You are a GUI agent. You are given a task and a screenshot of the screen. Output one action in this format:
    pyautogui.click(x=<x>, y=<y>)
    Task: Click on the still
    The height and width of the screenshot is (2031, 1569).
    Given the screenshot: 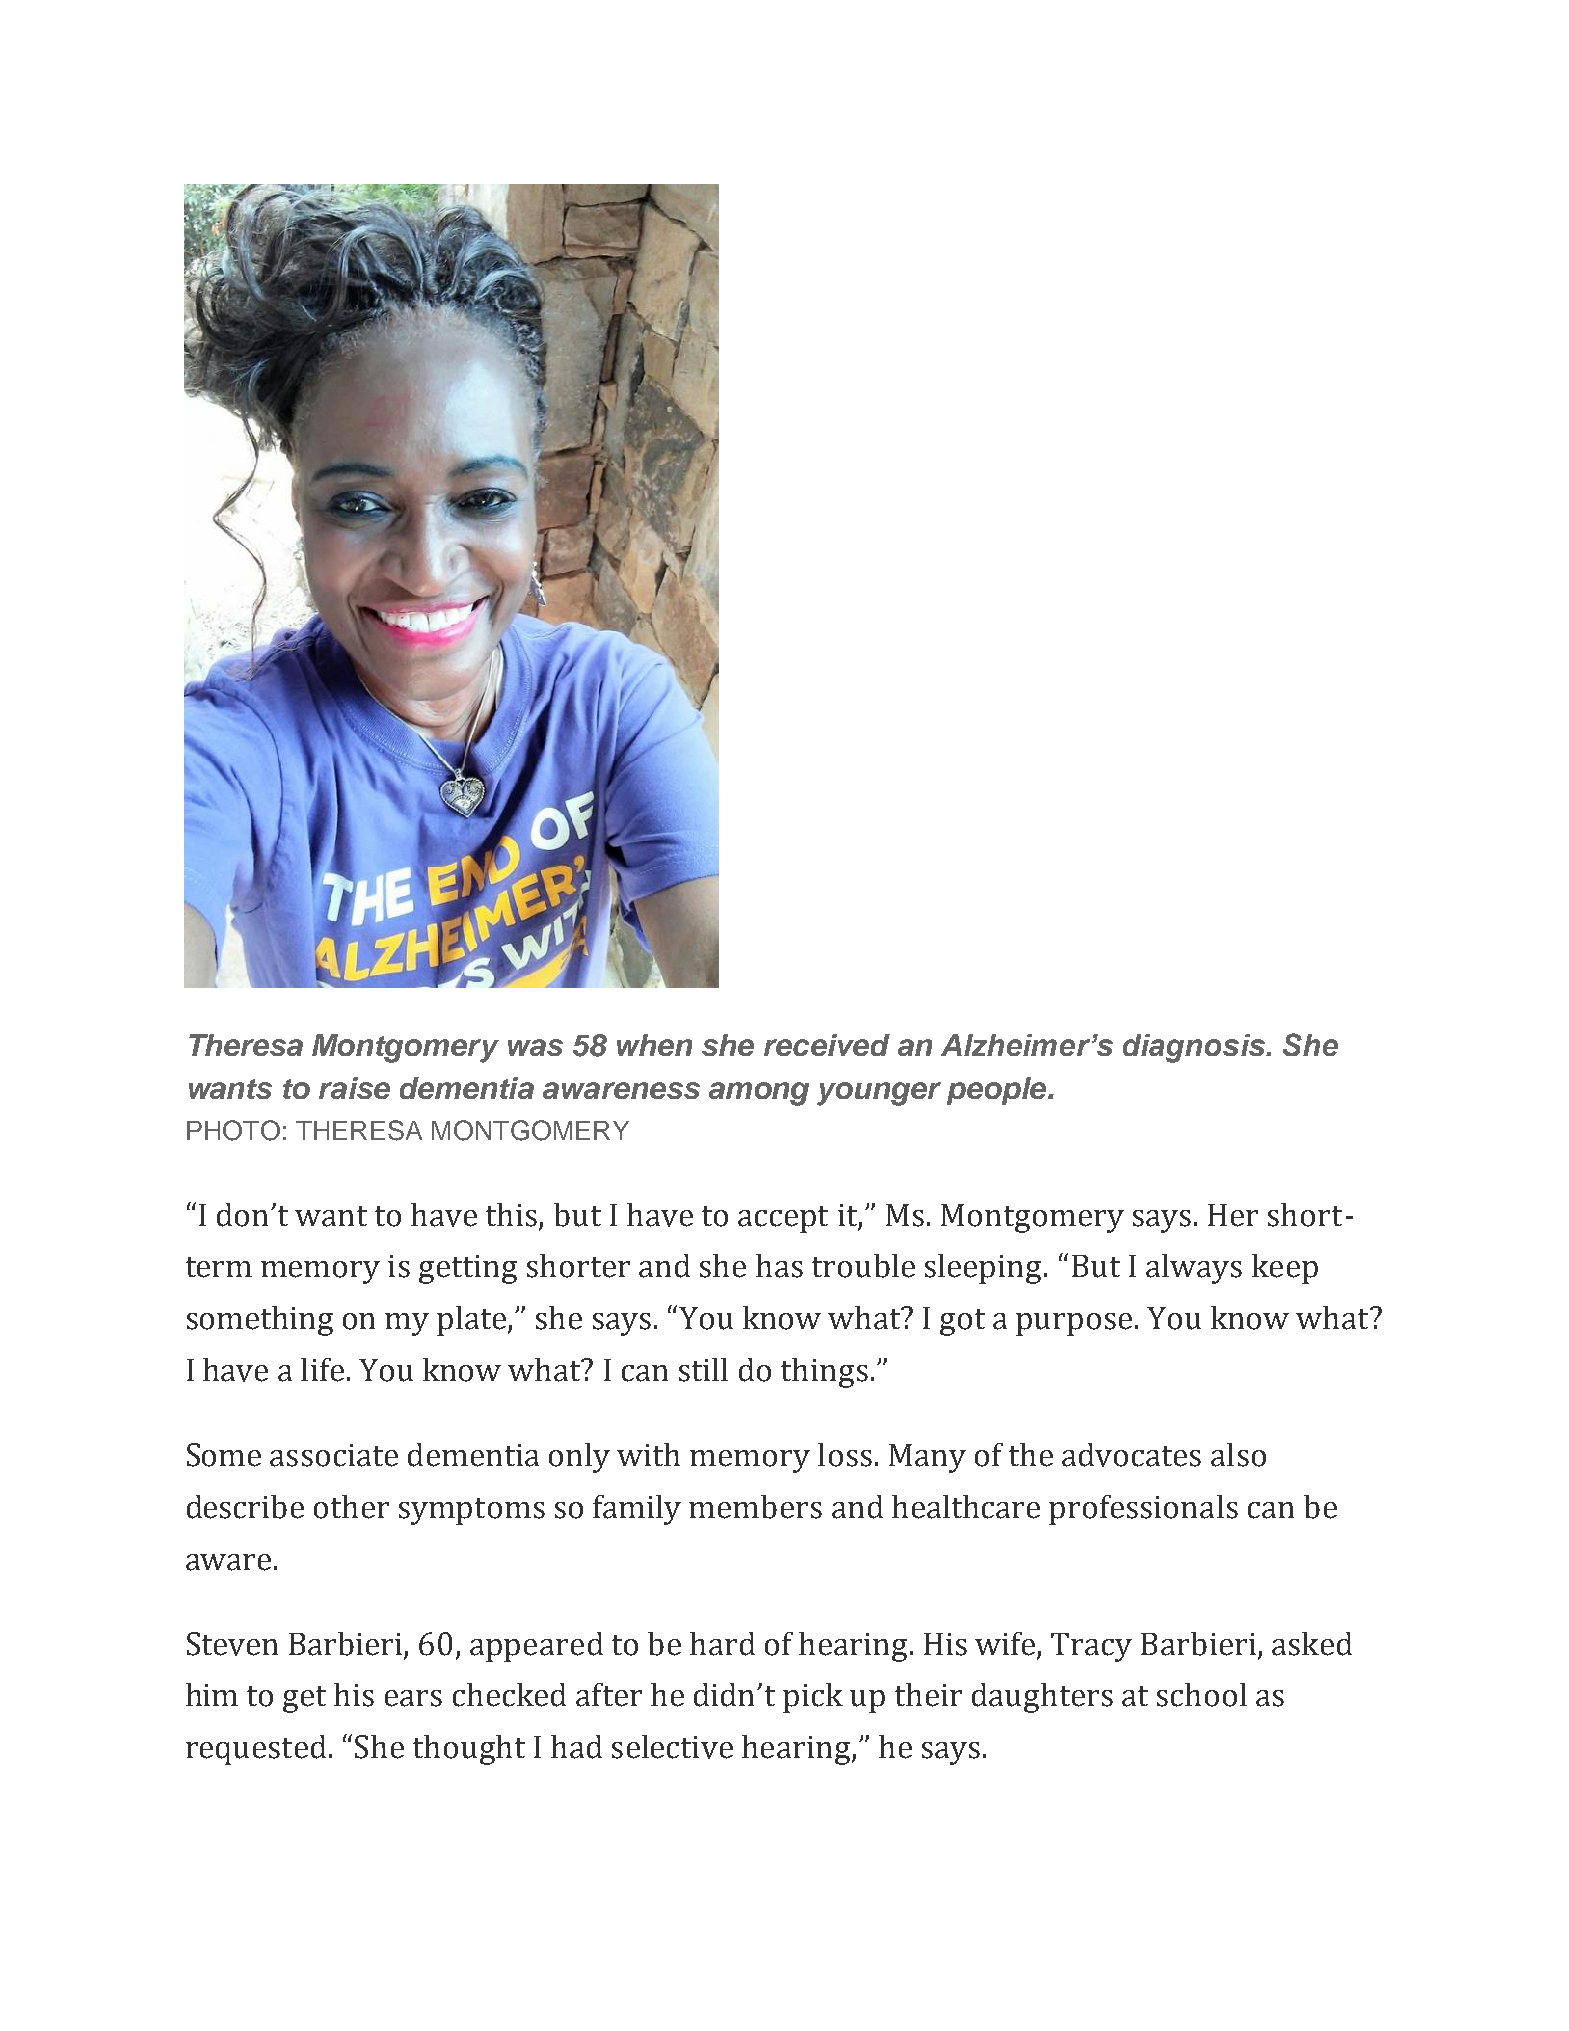 What is the action you would take?
    pyautogui.click(x=703, y=1370)
